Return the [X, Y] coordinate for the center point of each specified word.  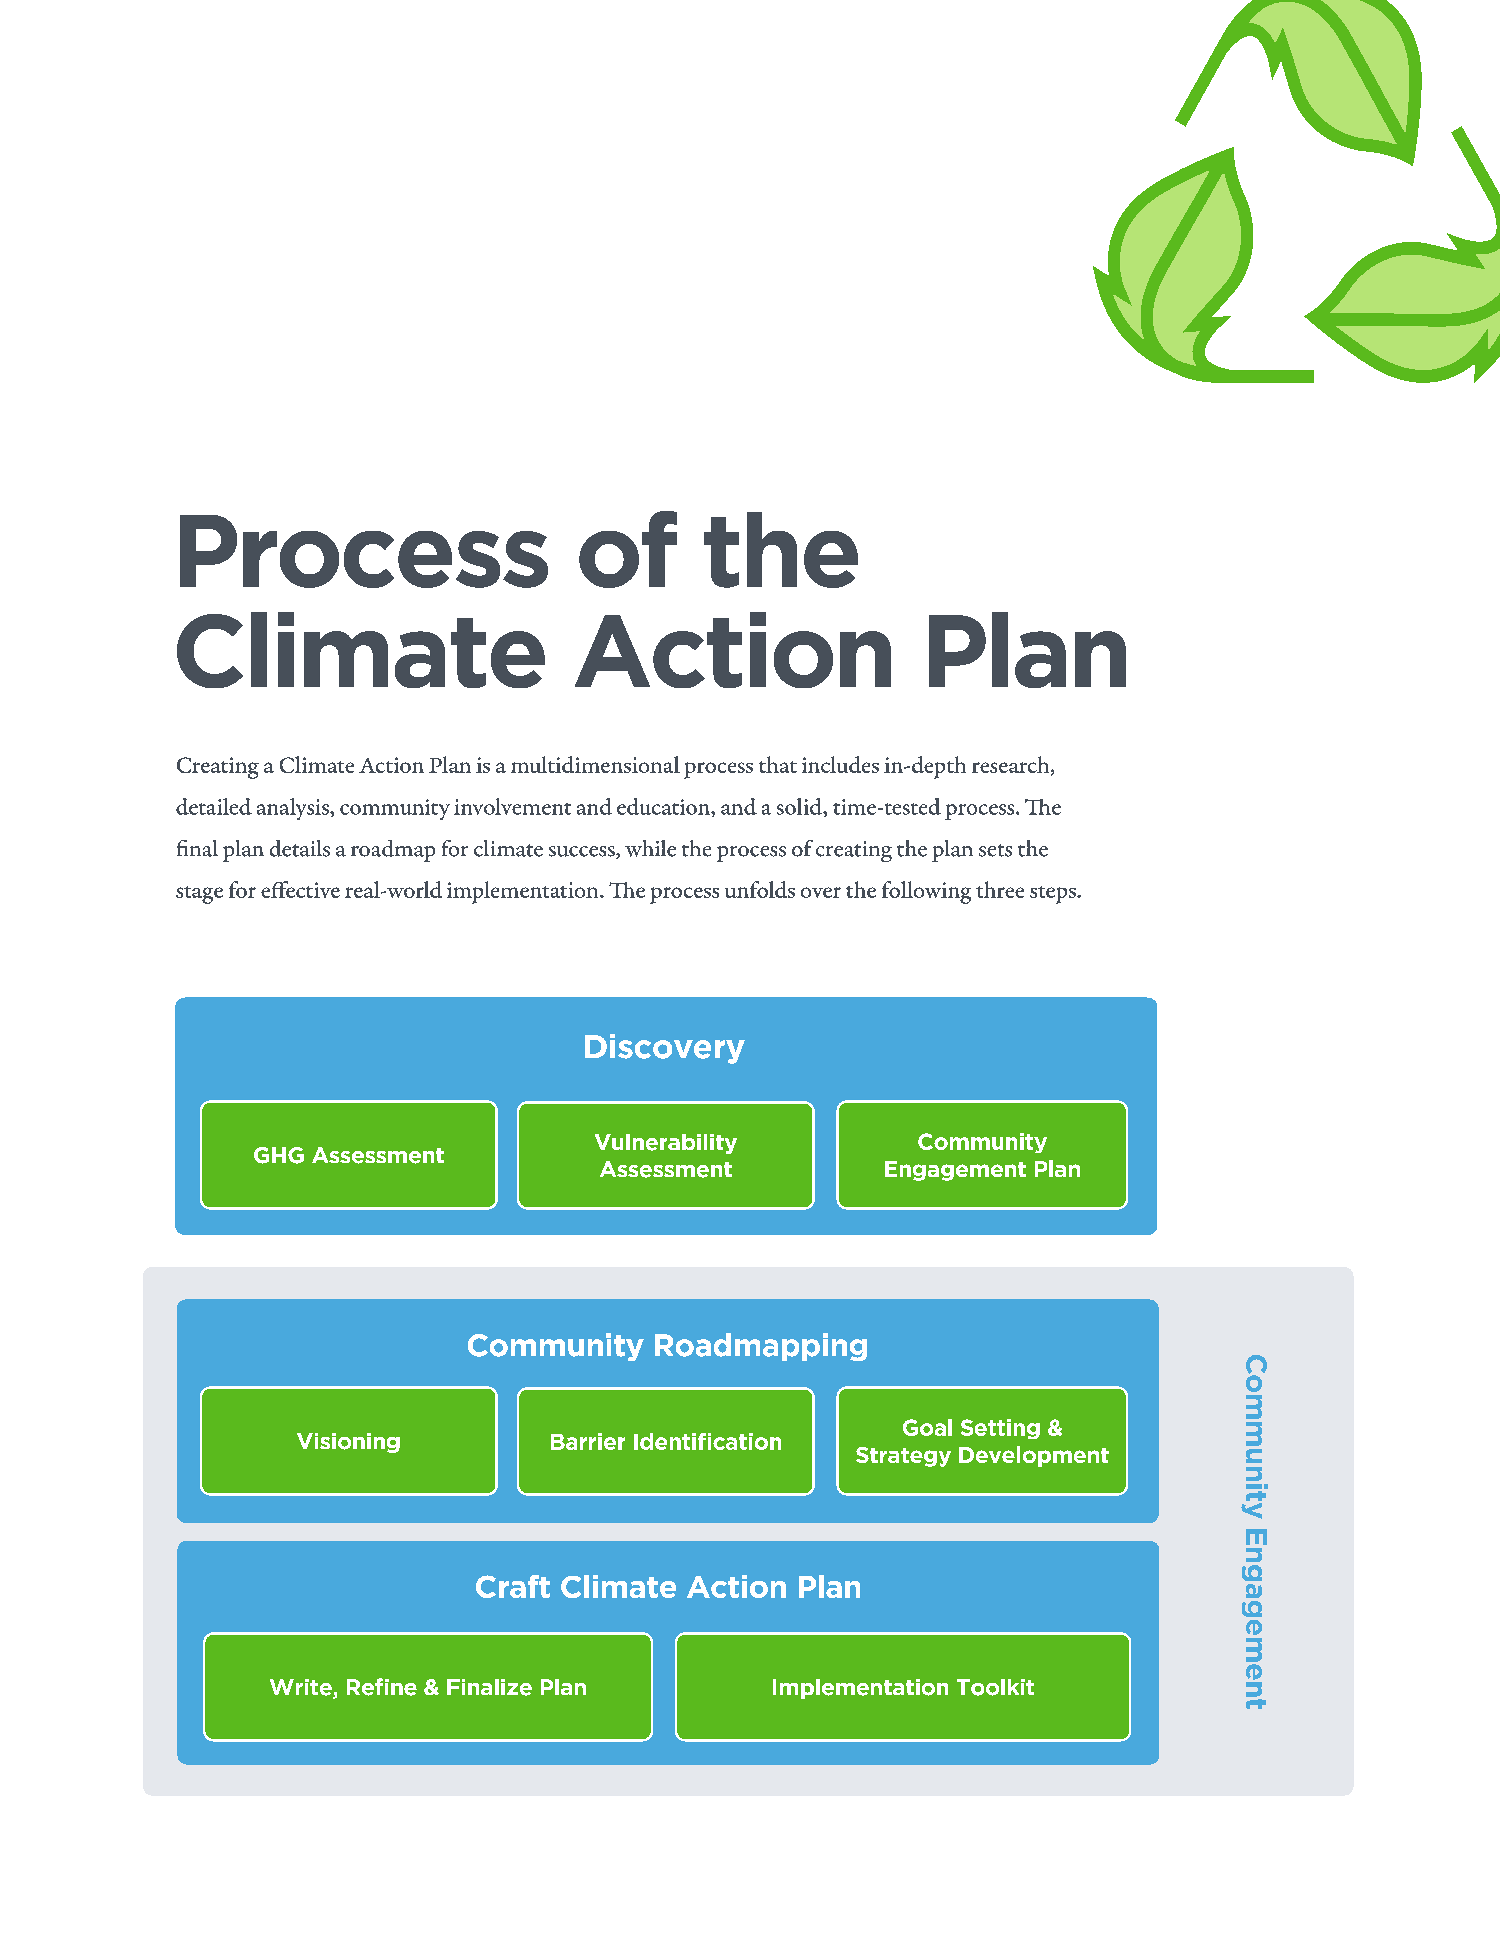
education [664, 806]
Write [302, 1688]
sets [995, 850]
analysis [294, 809]
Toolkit [995, 1687]
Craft [513, 1586]
